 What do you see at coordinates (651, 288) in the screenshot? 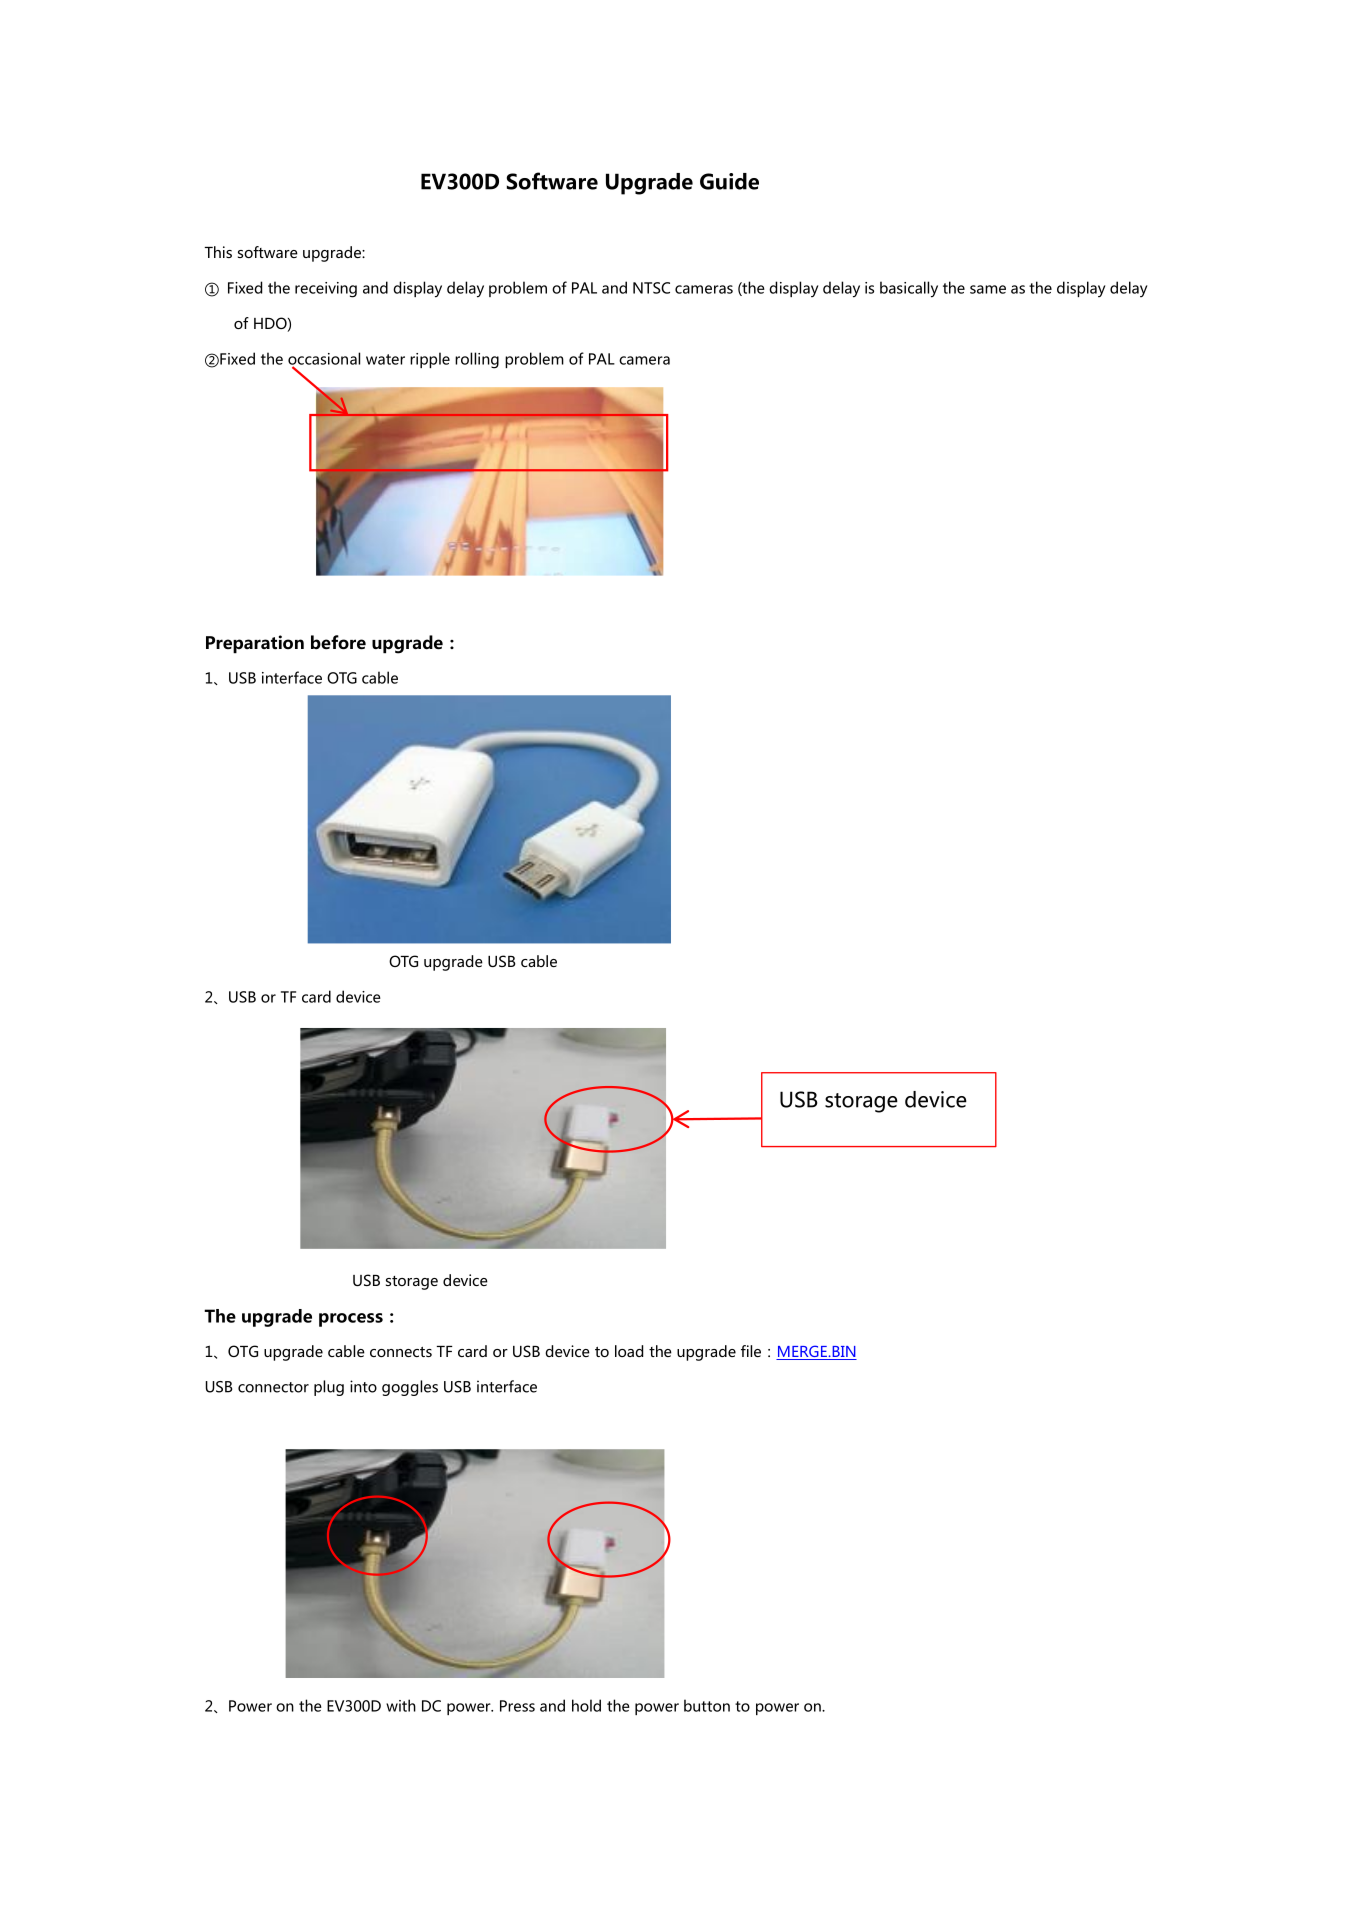
I see `NTSC` at bounding box center [651, 288].
